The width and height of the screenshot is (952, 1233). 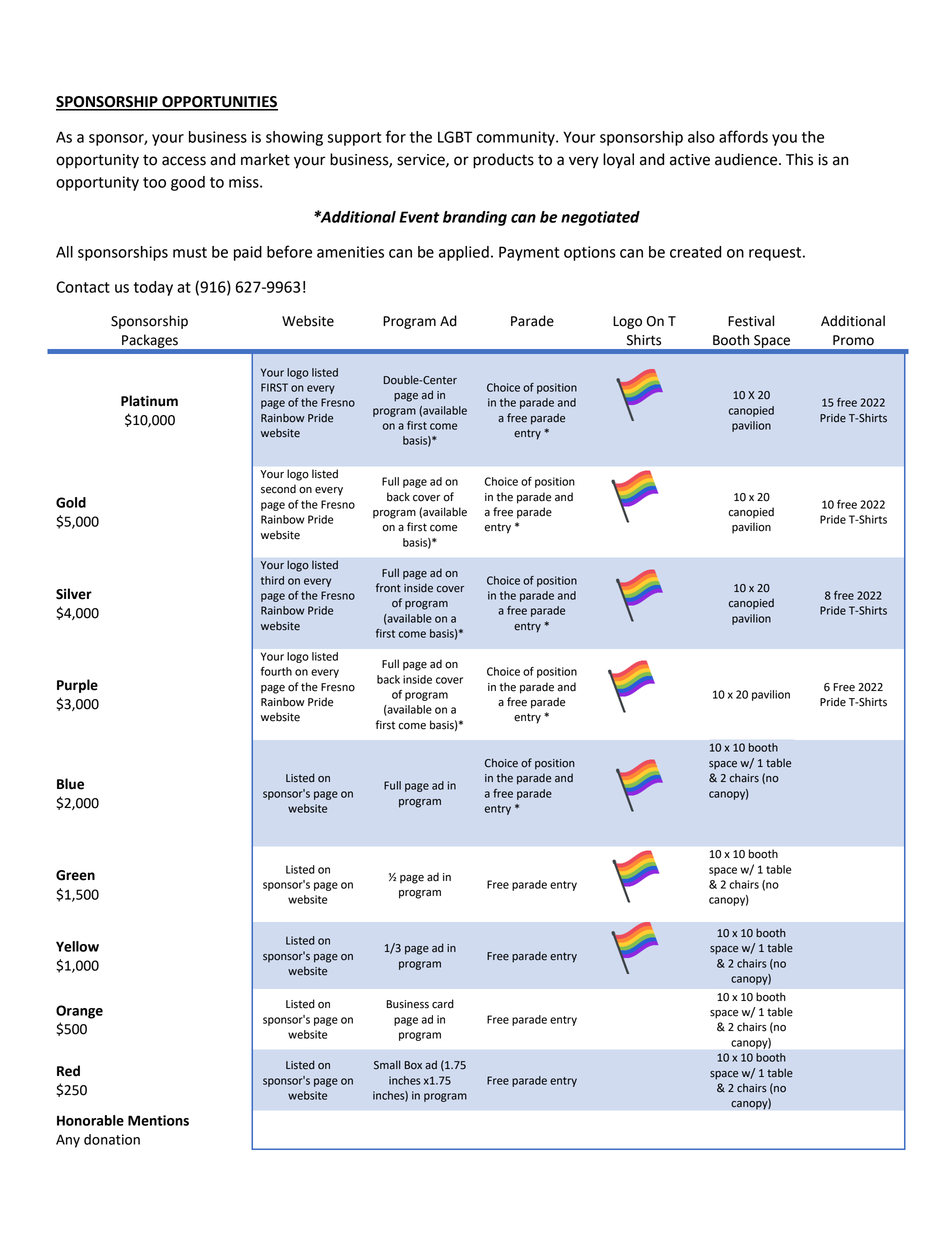 What do you see at coordinates (70, 784) in the screenshot?
I see `Blue` at bounding box center [70, 784].
